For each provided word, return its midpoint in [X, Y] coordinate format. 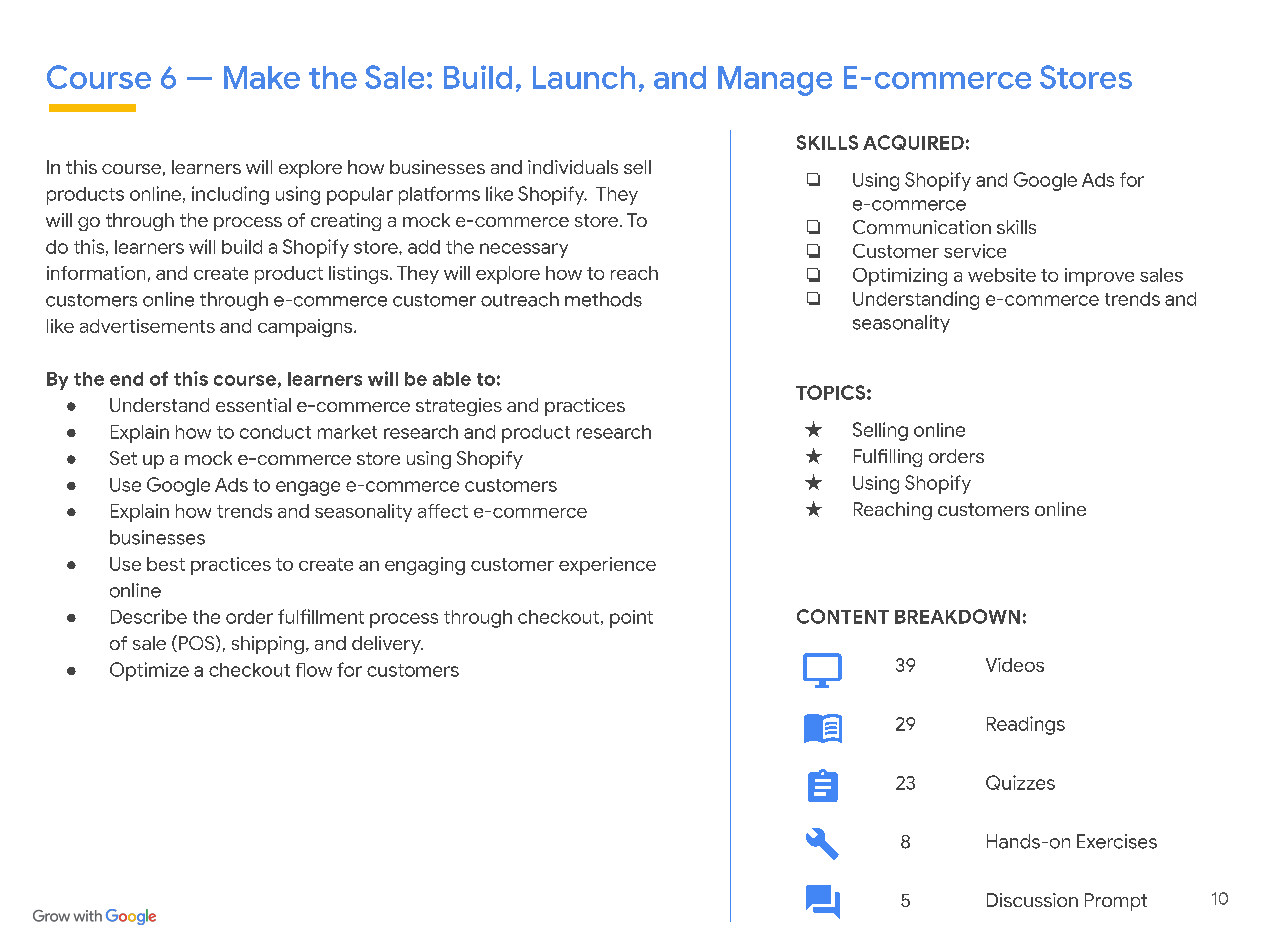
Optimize [149, 671]
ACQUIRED [913, 142]
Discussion [1032, 900]
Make [262, 77]
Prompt [1116, 902]
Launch [584, 77]
